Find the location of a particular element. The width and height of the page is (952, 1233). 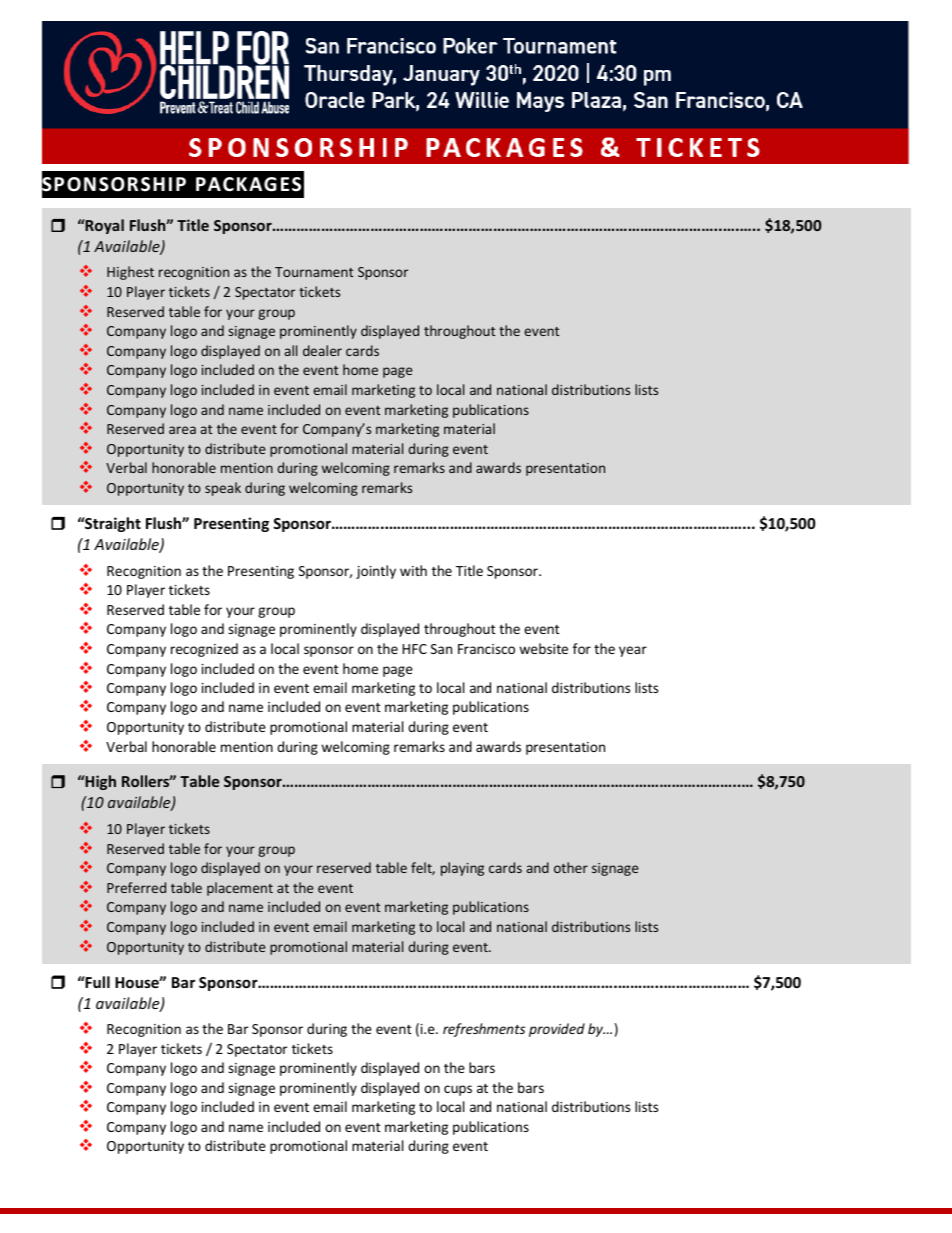

recognized is located at coordinates (204, 650).
